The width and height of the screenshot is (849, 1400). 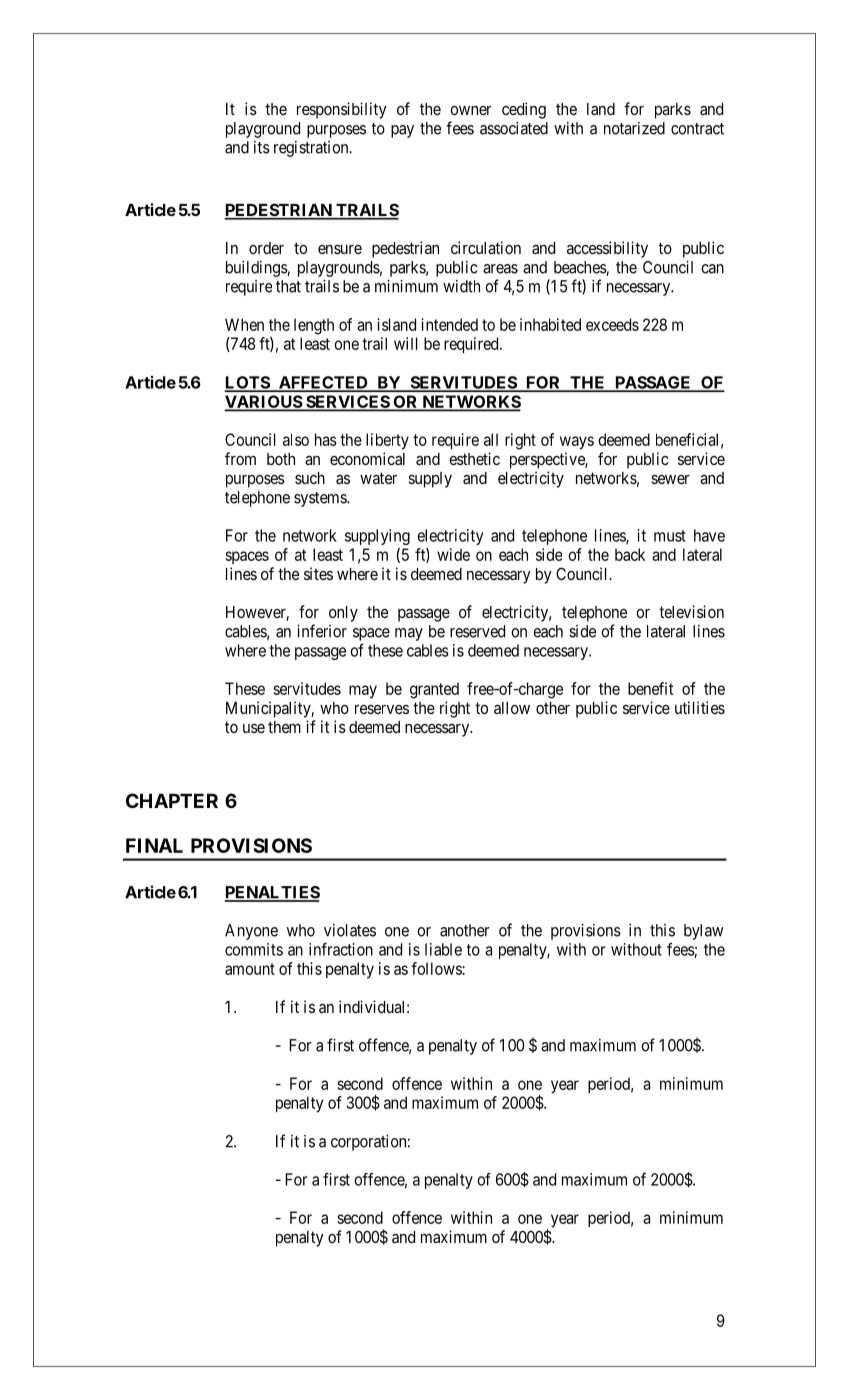 What do you see at coordinates (387, 441) in the screenshot?
I see `liberty` at bounding box center [387, 441].
